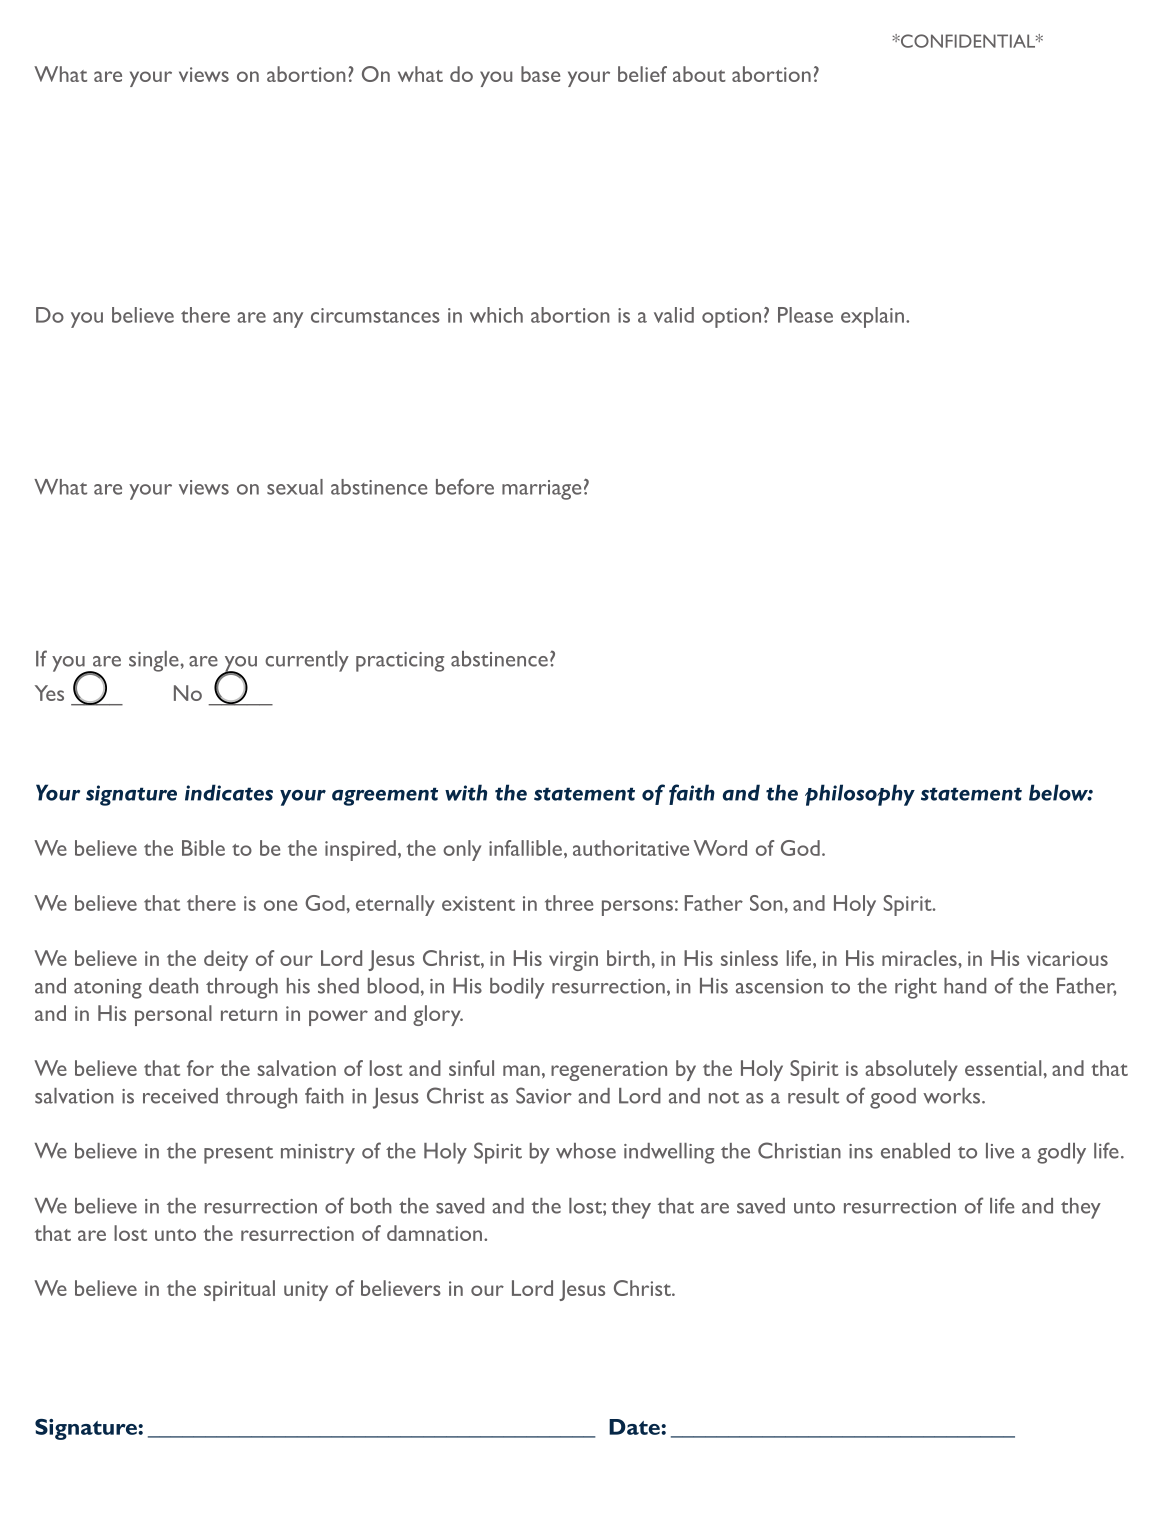 This screenshot has height=1513, width=1170. Describe the element at coordinates (915, 1151) in the screenshot. I see `enabled` at that location.
